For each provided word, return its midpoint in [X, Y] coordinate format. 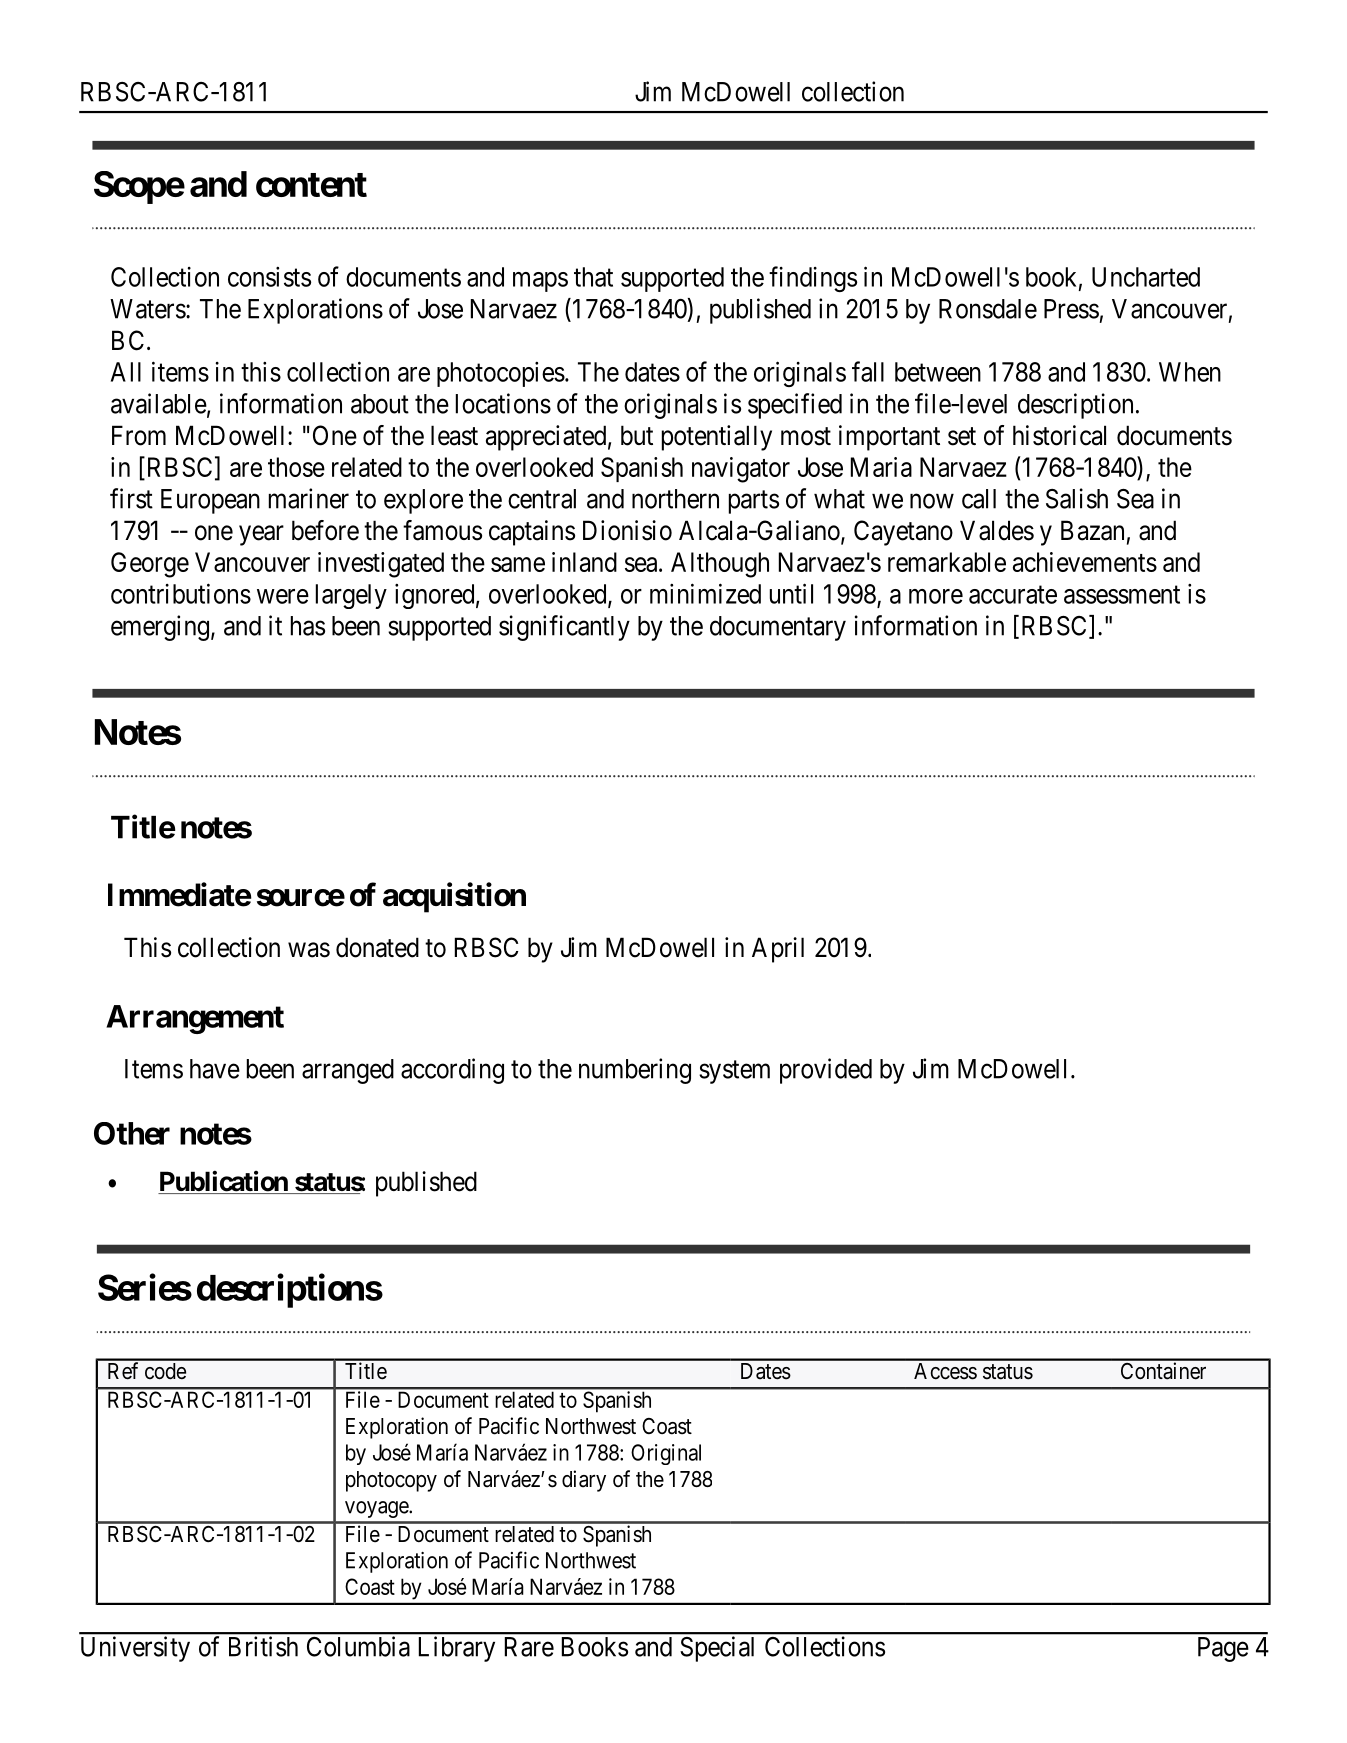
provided [826, 1071]
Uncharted [1146, 277]
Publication [224, 1182]
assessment [1122, 595]
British [263, 1646]
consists [269, 277]
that [593, 277]
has [308, 626]
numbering [635, 1071]
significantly [564, 628]
